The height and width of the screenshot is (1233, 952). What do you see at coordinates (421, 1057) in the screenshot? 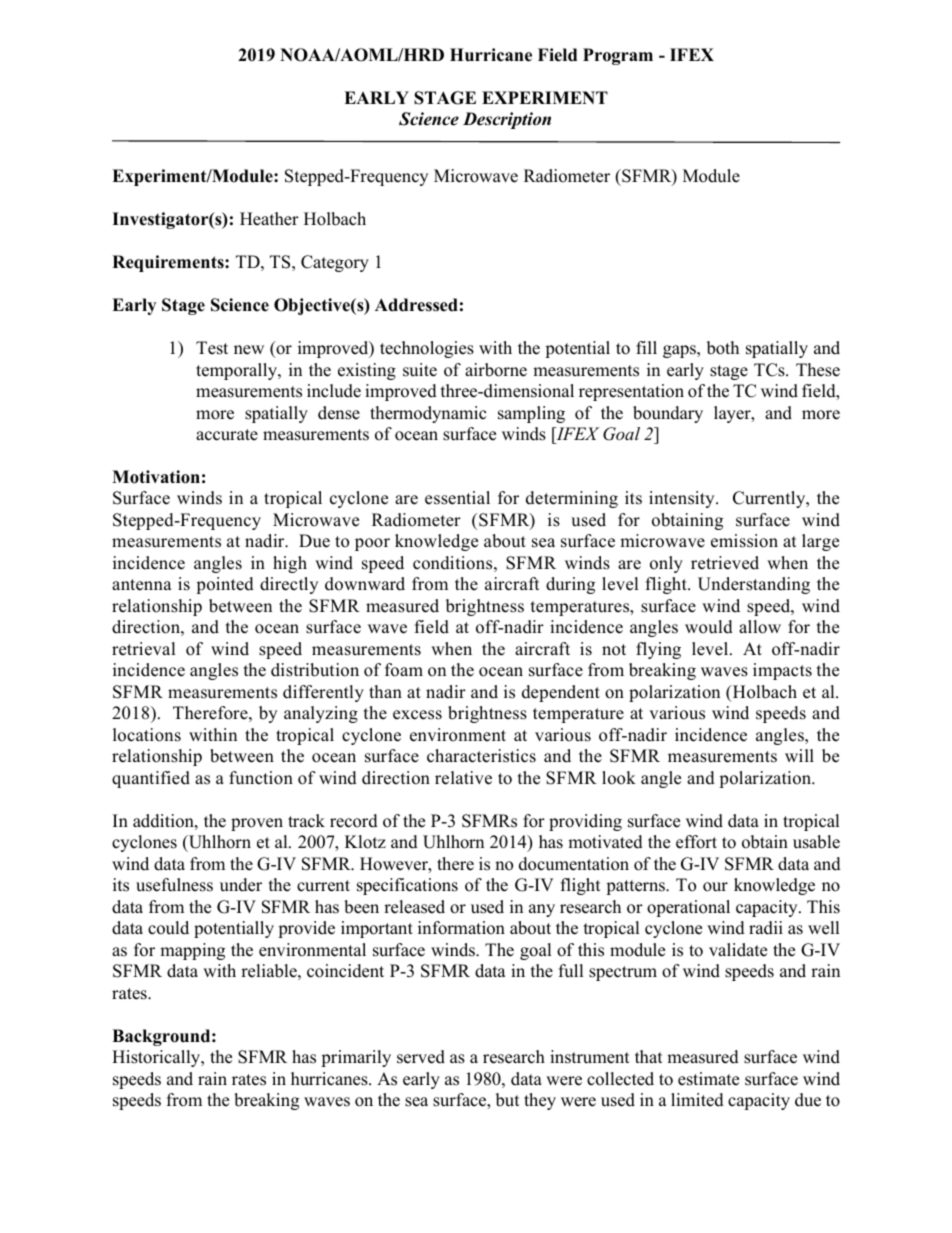
I see `served` at bounding box center [421, 1057].
